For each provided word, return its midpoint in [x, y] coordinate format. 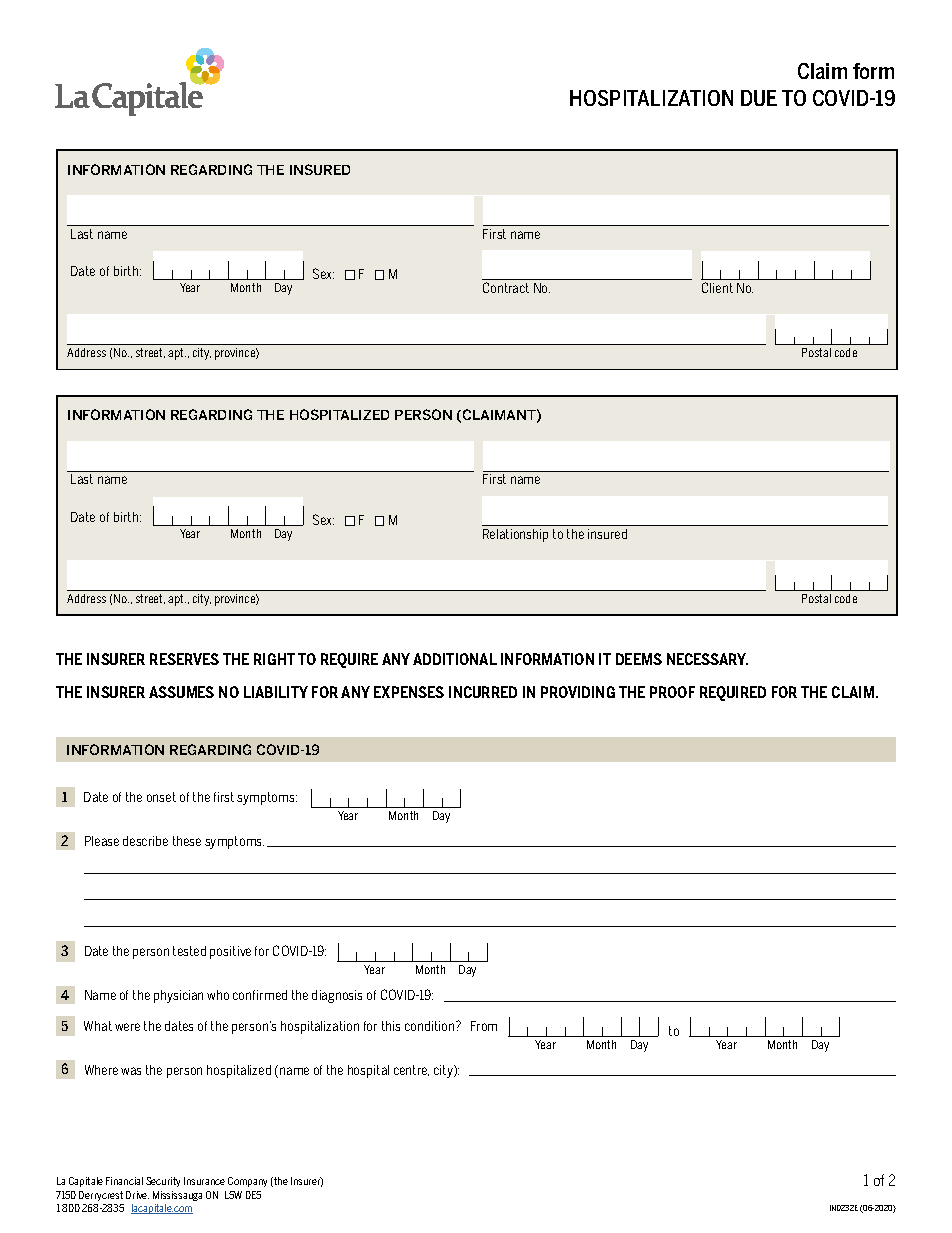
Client [717, 287]
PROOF [672, 692]
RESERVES [184, 659]
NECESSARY [707, 659]
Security [163, 1182]
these [187, 841]
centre [411, 1070]
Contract [506, 287]
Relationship [515, 535]
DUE [759, 98]
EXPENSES [409, 692]
